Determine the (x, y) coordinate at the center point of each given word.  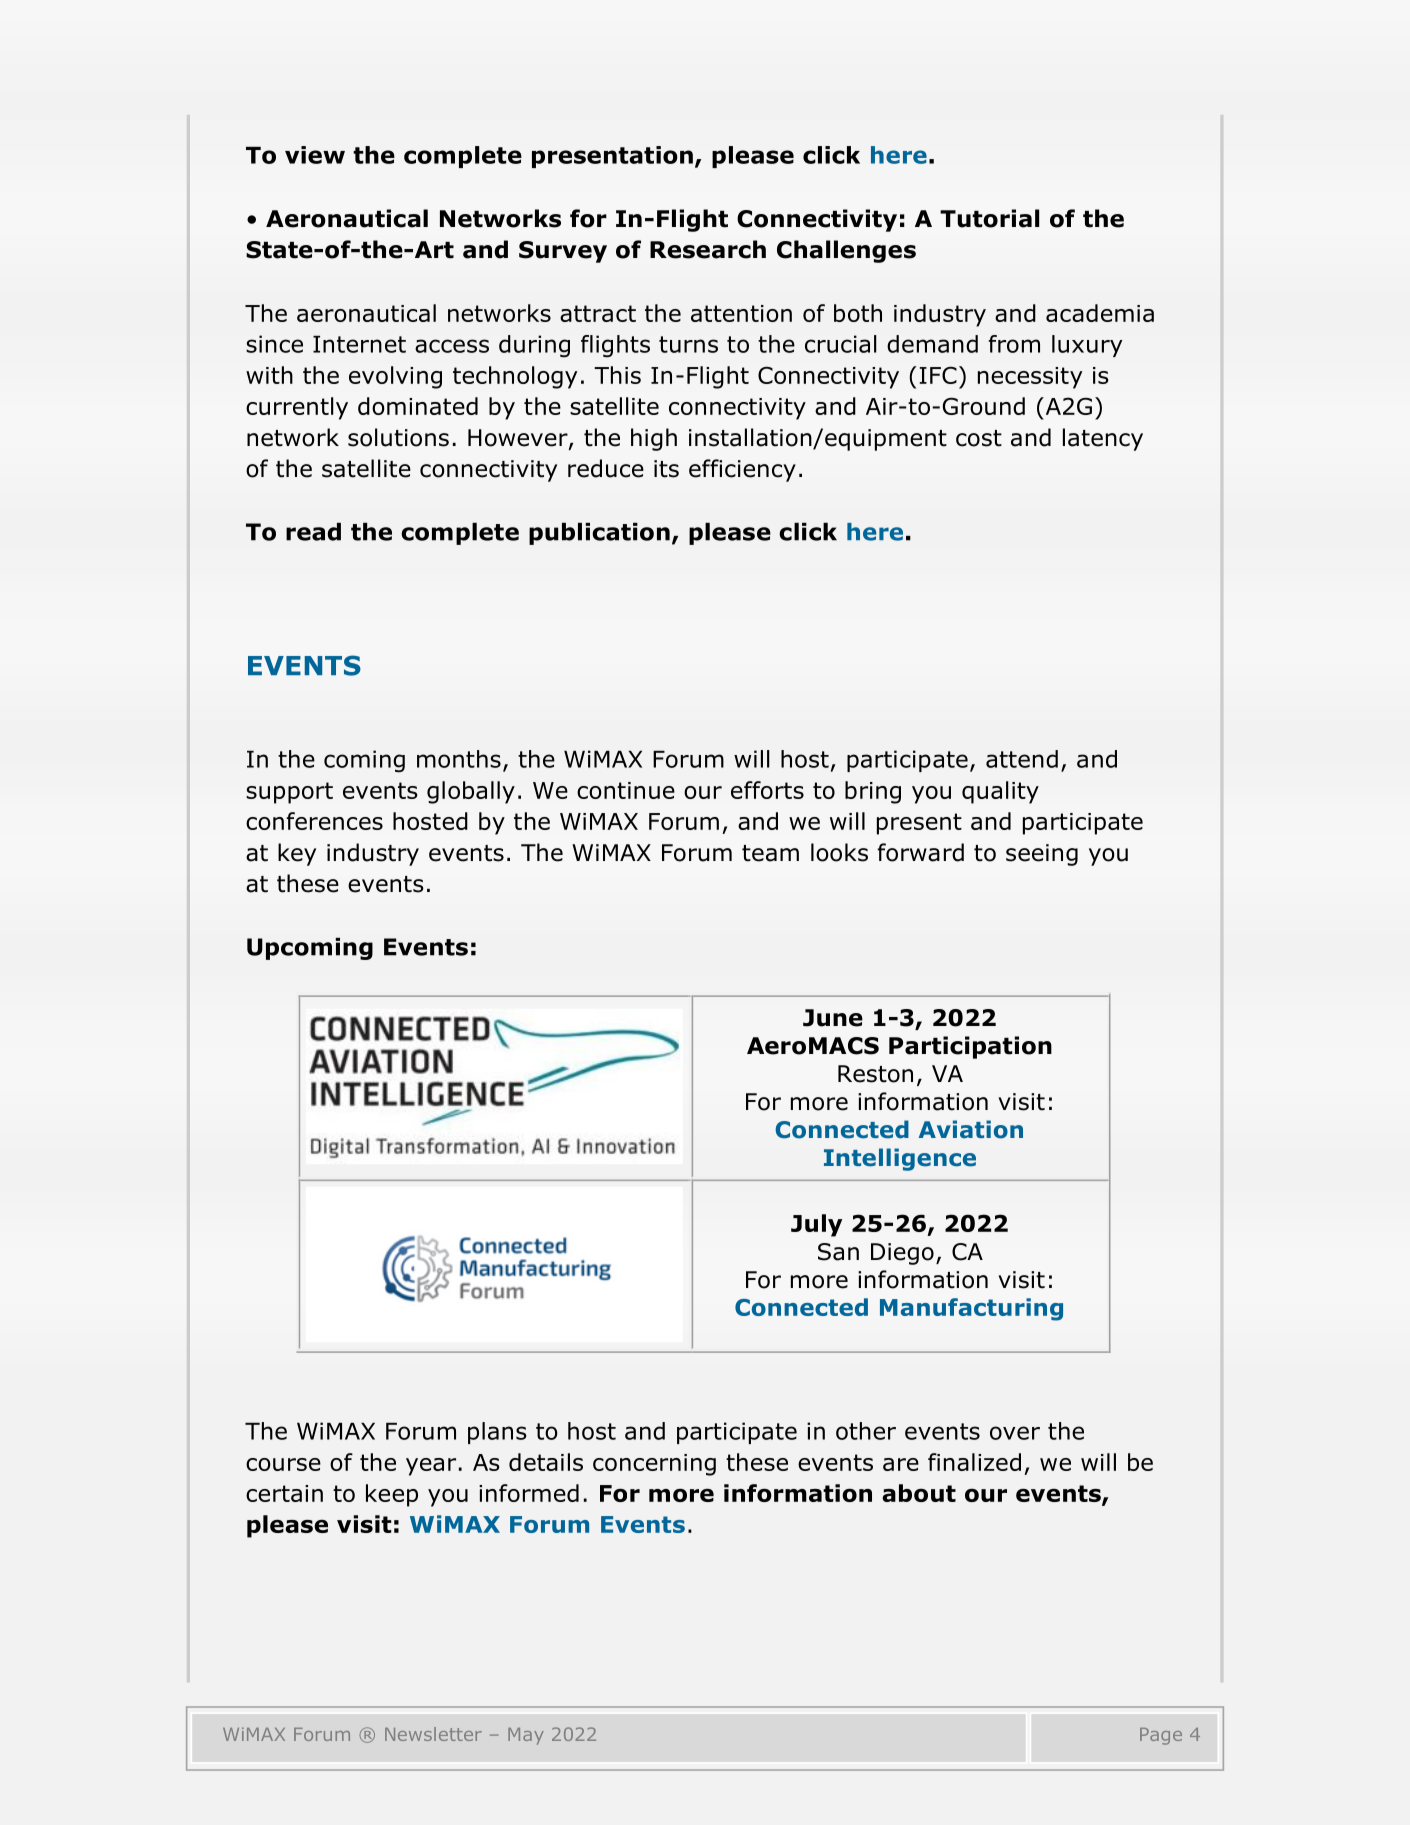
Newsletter (433, 1734)
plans (497, 1433)
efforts (767, 790)
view (315, 155)
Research (708, 249)
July (816, 1225)
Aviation (970, 1129)
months (459, 759)
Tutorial (989, 218)
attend (1022, 759)
